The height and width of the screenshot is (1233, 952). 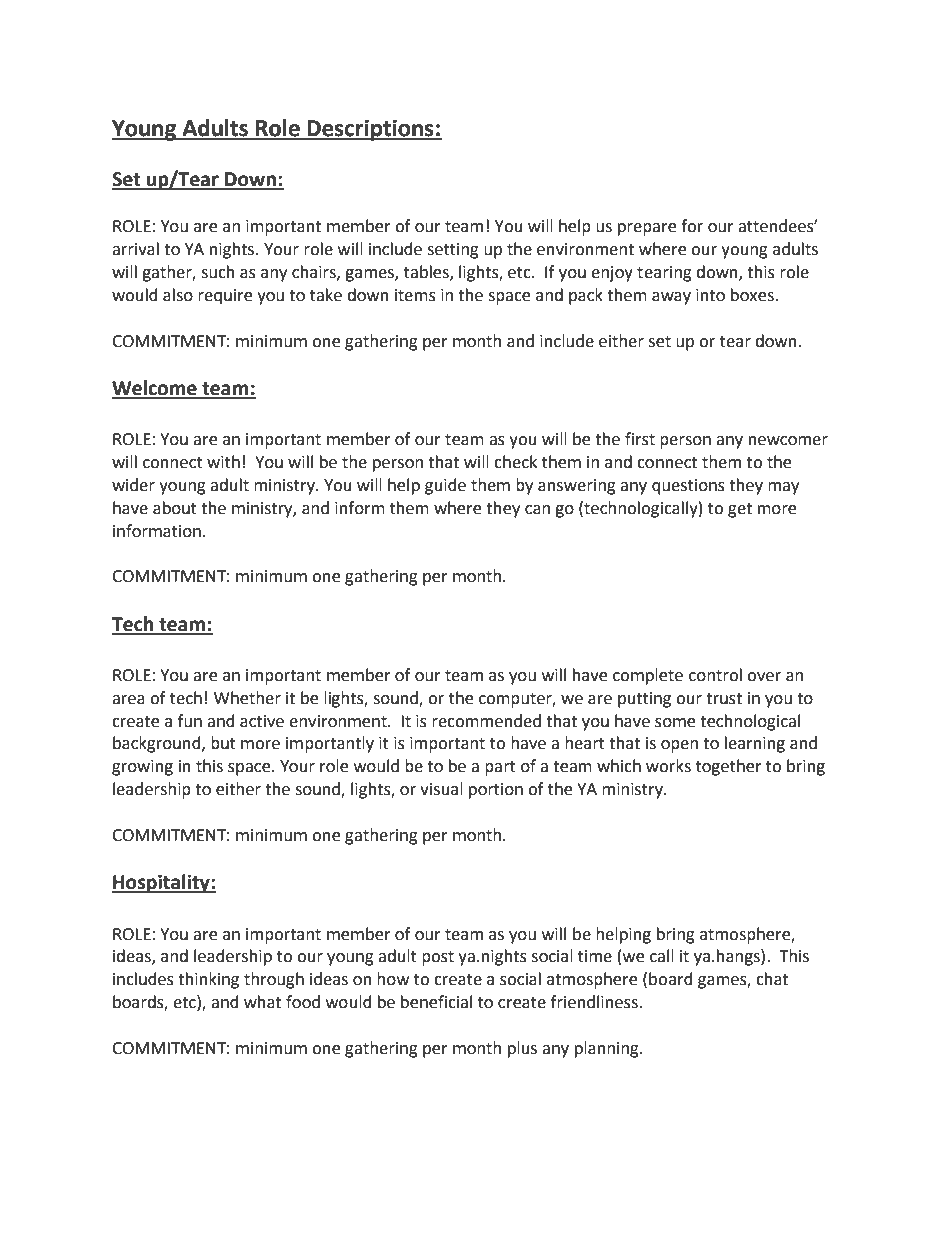 I want to click on arrival, so click(x=135, y=249).
